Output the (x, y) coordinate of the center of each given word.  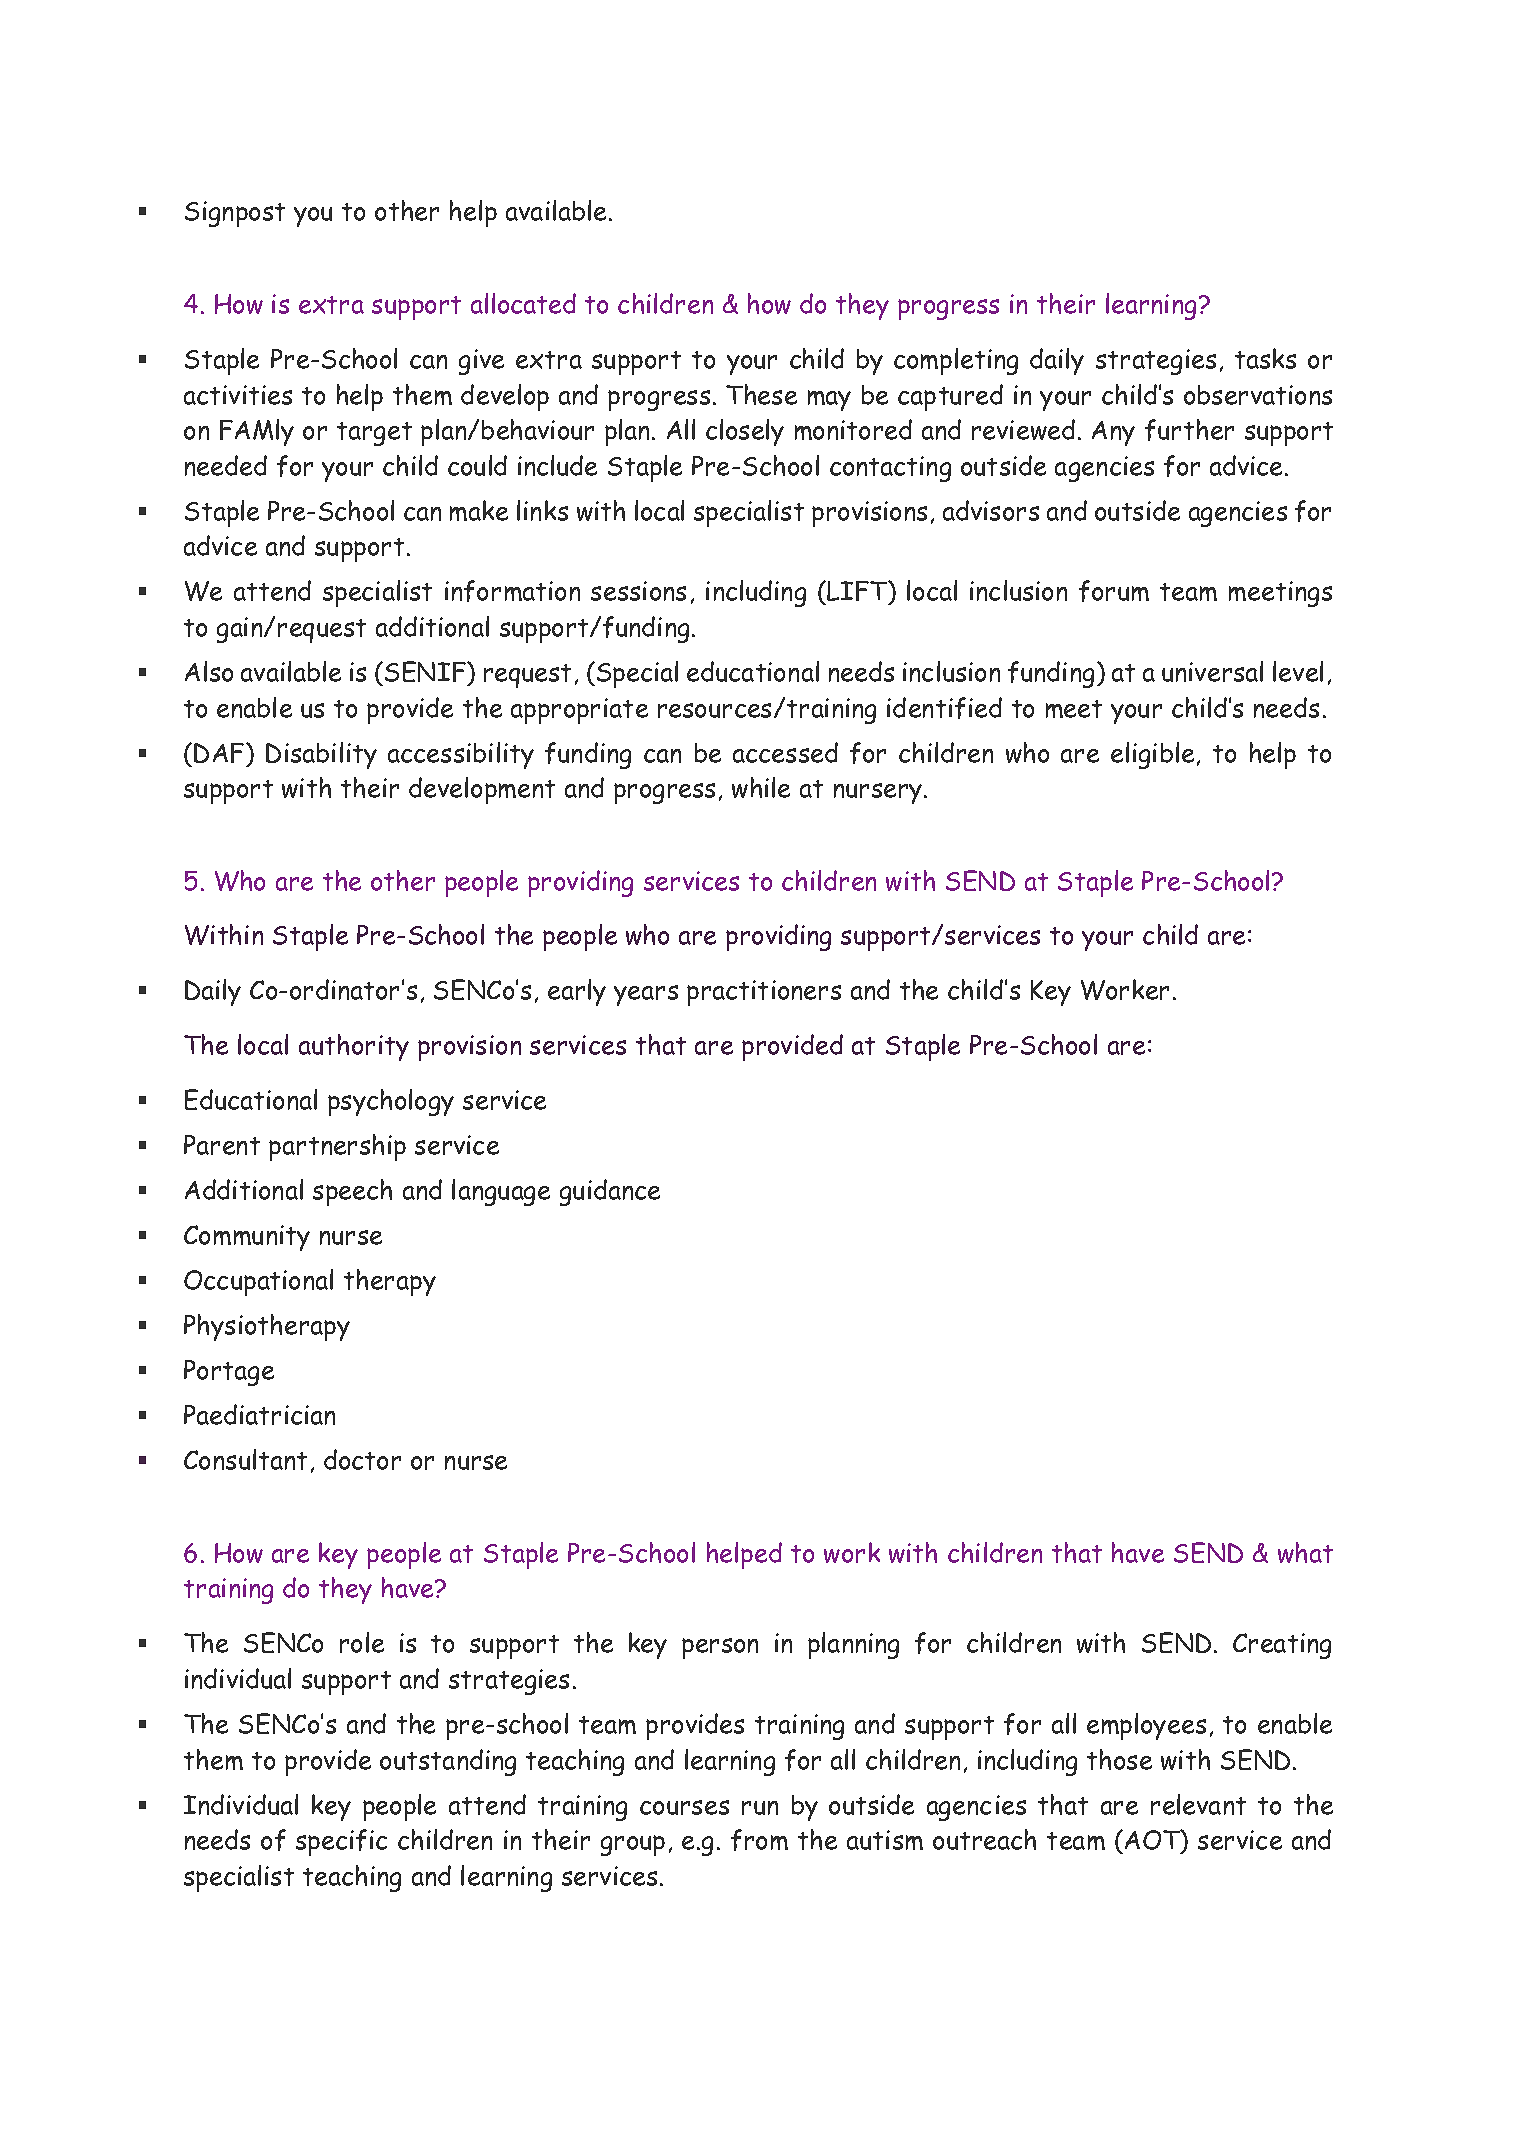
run (760, 1808)
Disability (321, 755)
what (1305, 1552)
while (761, 787)
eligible (1152, 755)
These (761, 394)
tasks (1265, 358)
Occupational (258, 1282)
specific (341, 1842)
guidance (610, 1192)
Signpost (235, 214)
